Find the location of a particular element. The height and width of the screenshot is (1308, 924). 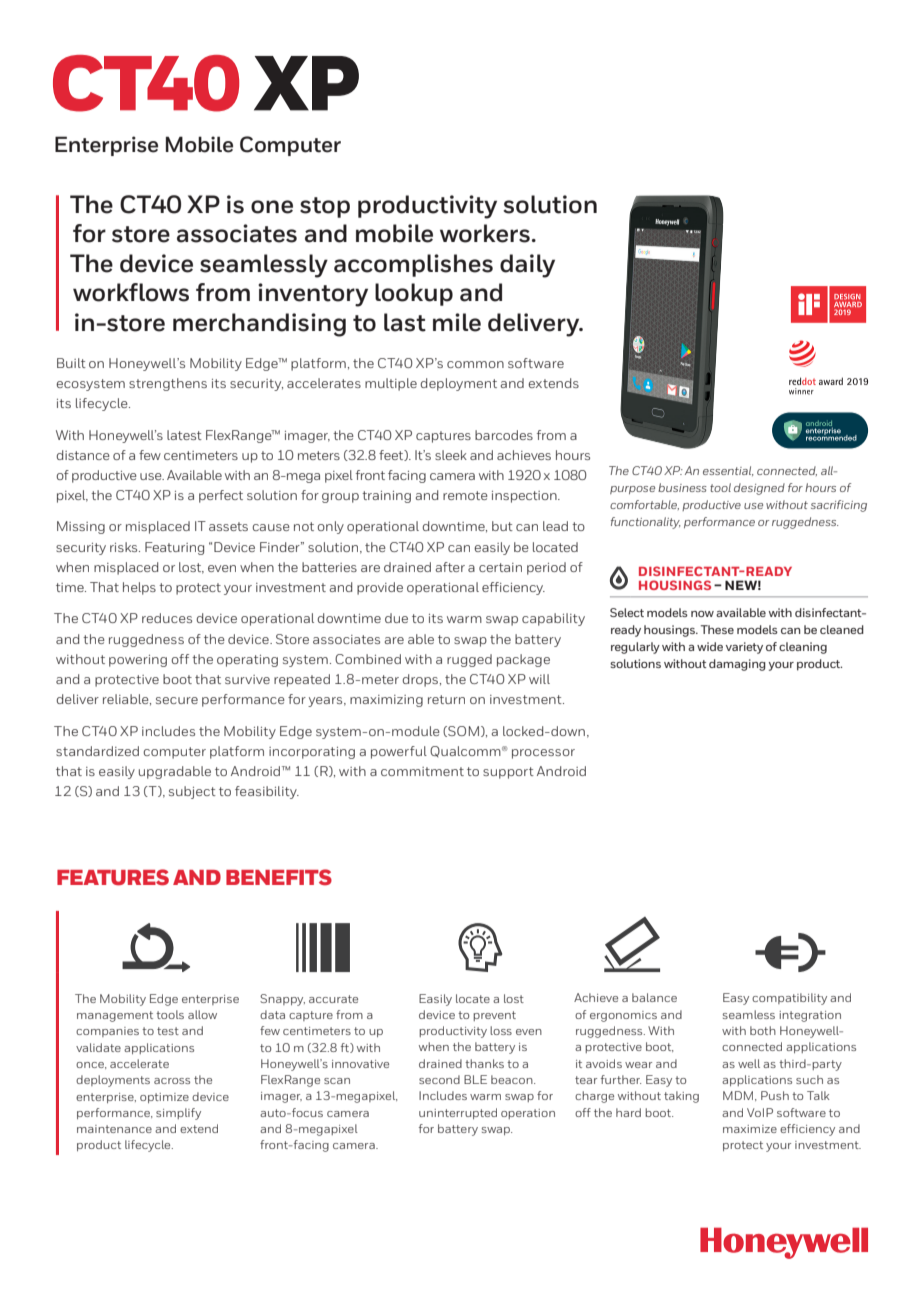

daily is located at coordinates (527, 266).
